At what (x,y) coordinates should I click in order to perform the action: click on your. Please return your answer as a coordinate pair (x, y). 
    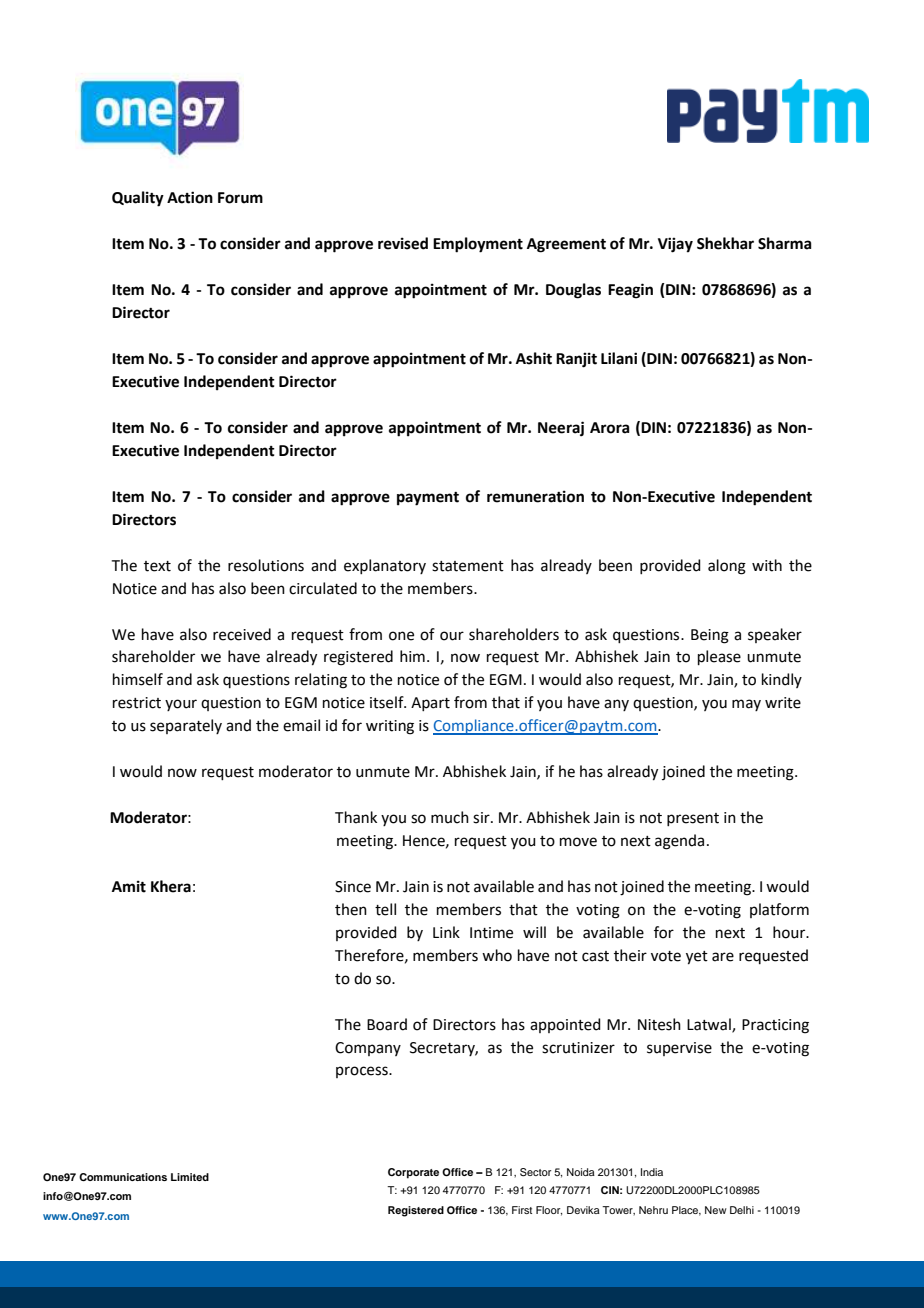
    Looking at the image, I should click on (181, 705).
